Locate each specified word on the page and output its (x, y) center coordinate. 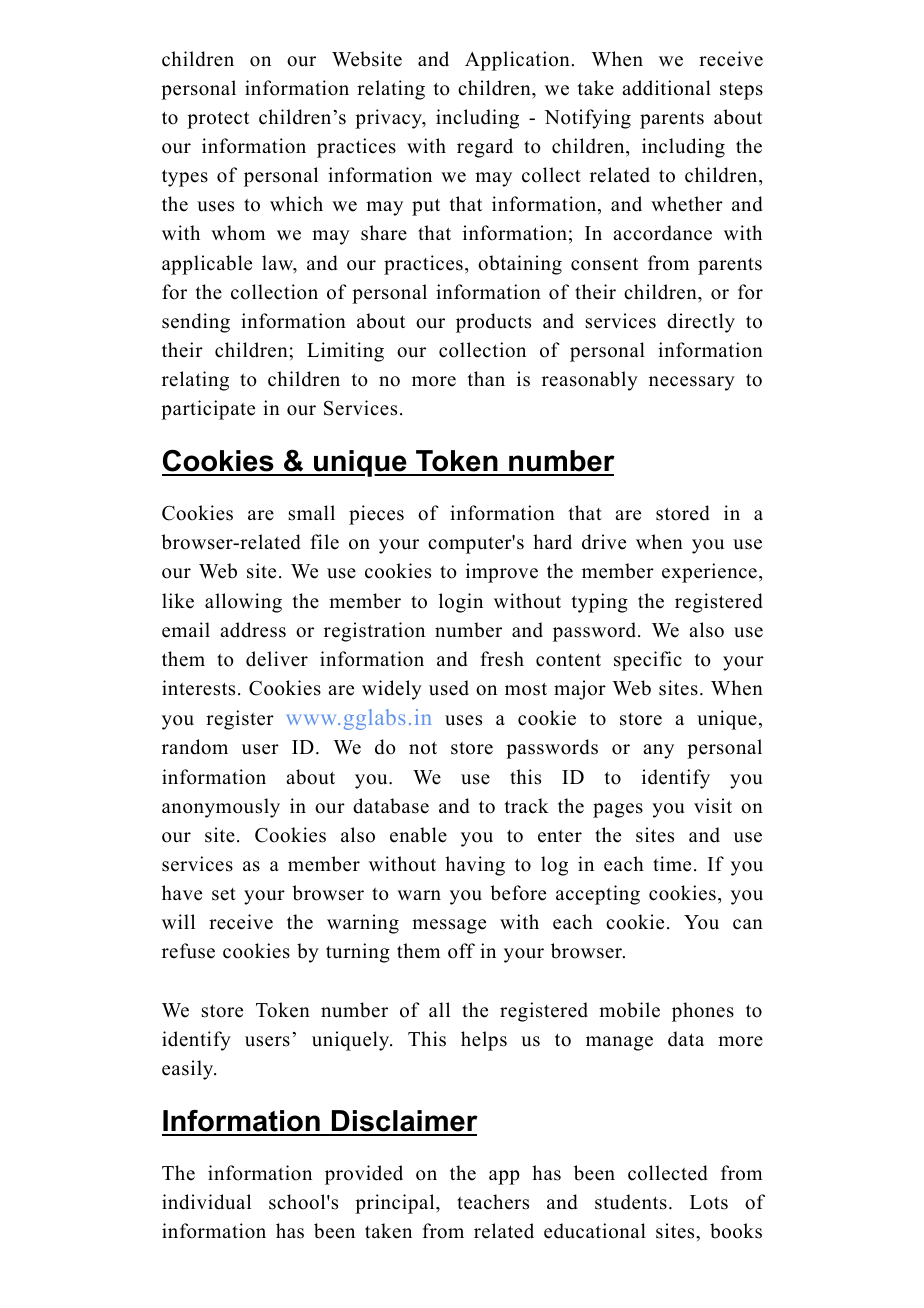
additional (666, 88)
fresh (502, 659)
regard (485, 148)
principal (396, 1204)
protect (218, 120)
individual (206, 1202)
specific (648, 661)
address (253, 630)
